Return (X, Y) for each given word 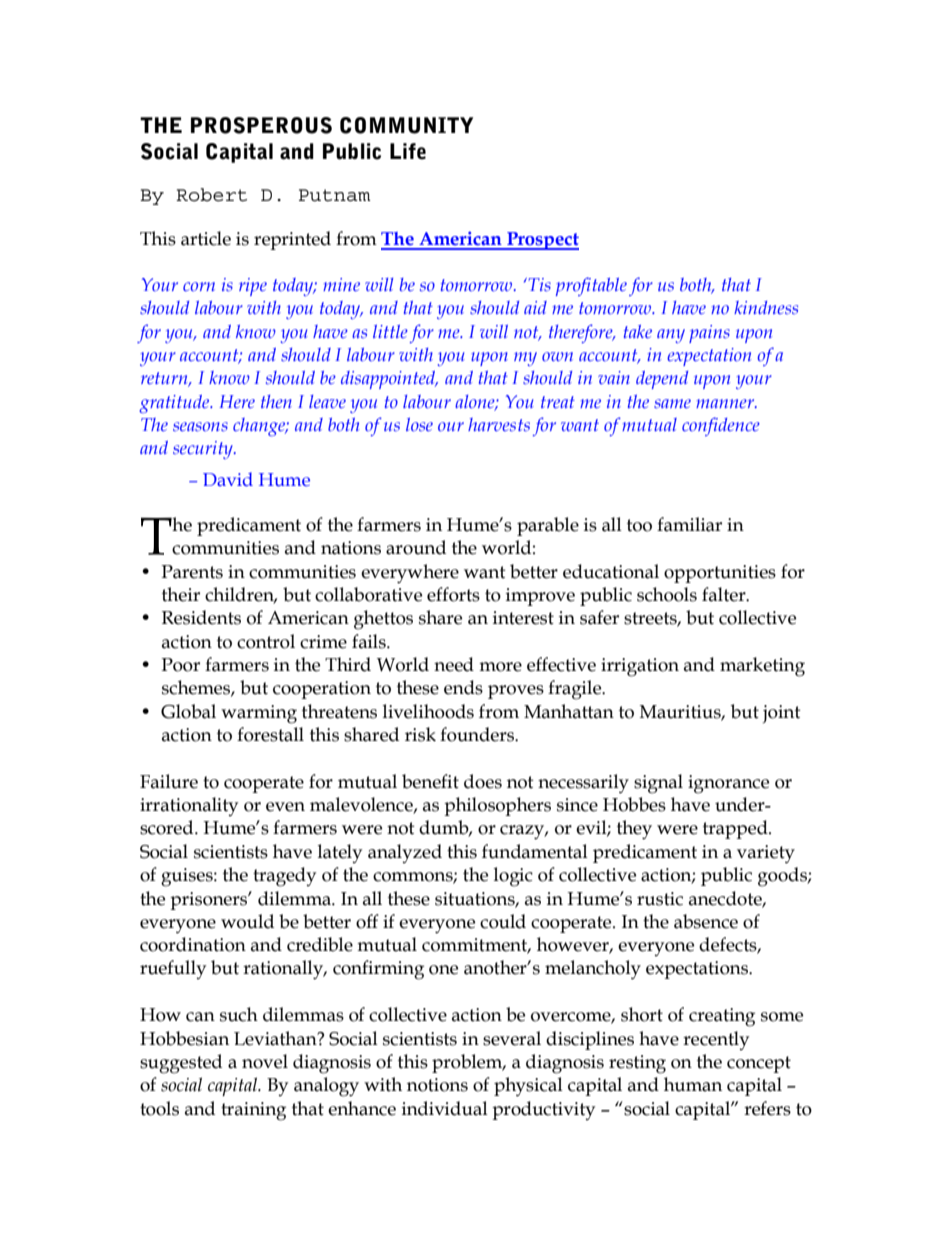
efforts (453, 594)
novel (265, 1061)
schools (667, 594)
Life (408, 151)
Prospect (542, 241)
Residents (201, 617)
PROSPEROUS (261, 125)
